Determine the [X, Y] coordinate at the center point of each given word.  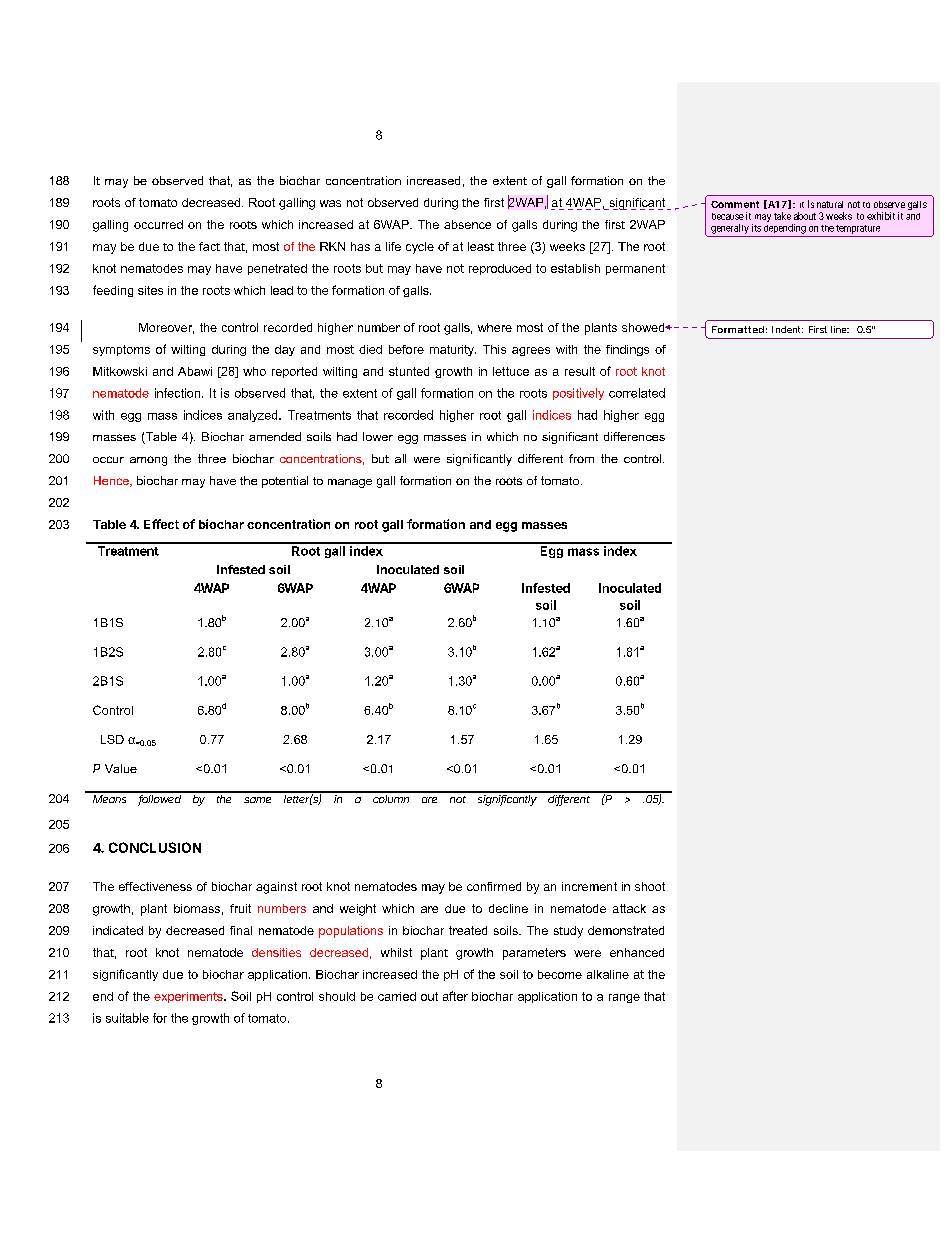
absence [467, 224]
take [782, 216]
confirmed [494, 886]
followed [160, 799]
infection [177, 393]
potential [285, 482]
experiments [189, 997]
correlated [637, 393]
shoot [650, 886]
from [581, 458]
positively [578, 394]
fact [209, 246]
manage [350, 483]
